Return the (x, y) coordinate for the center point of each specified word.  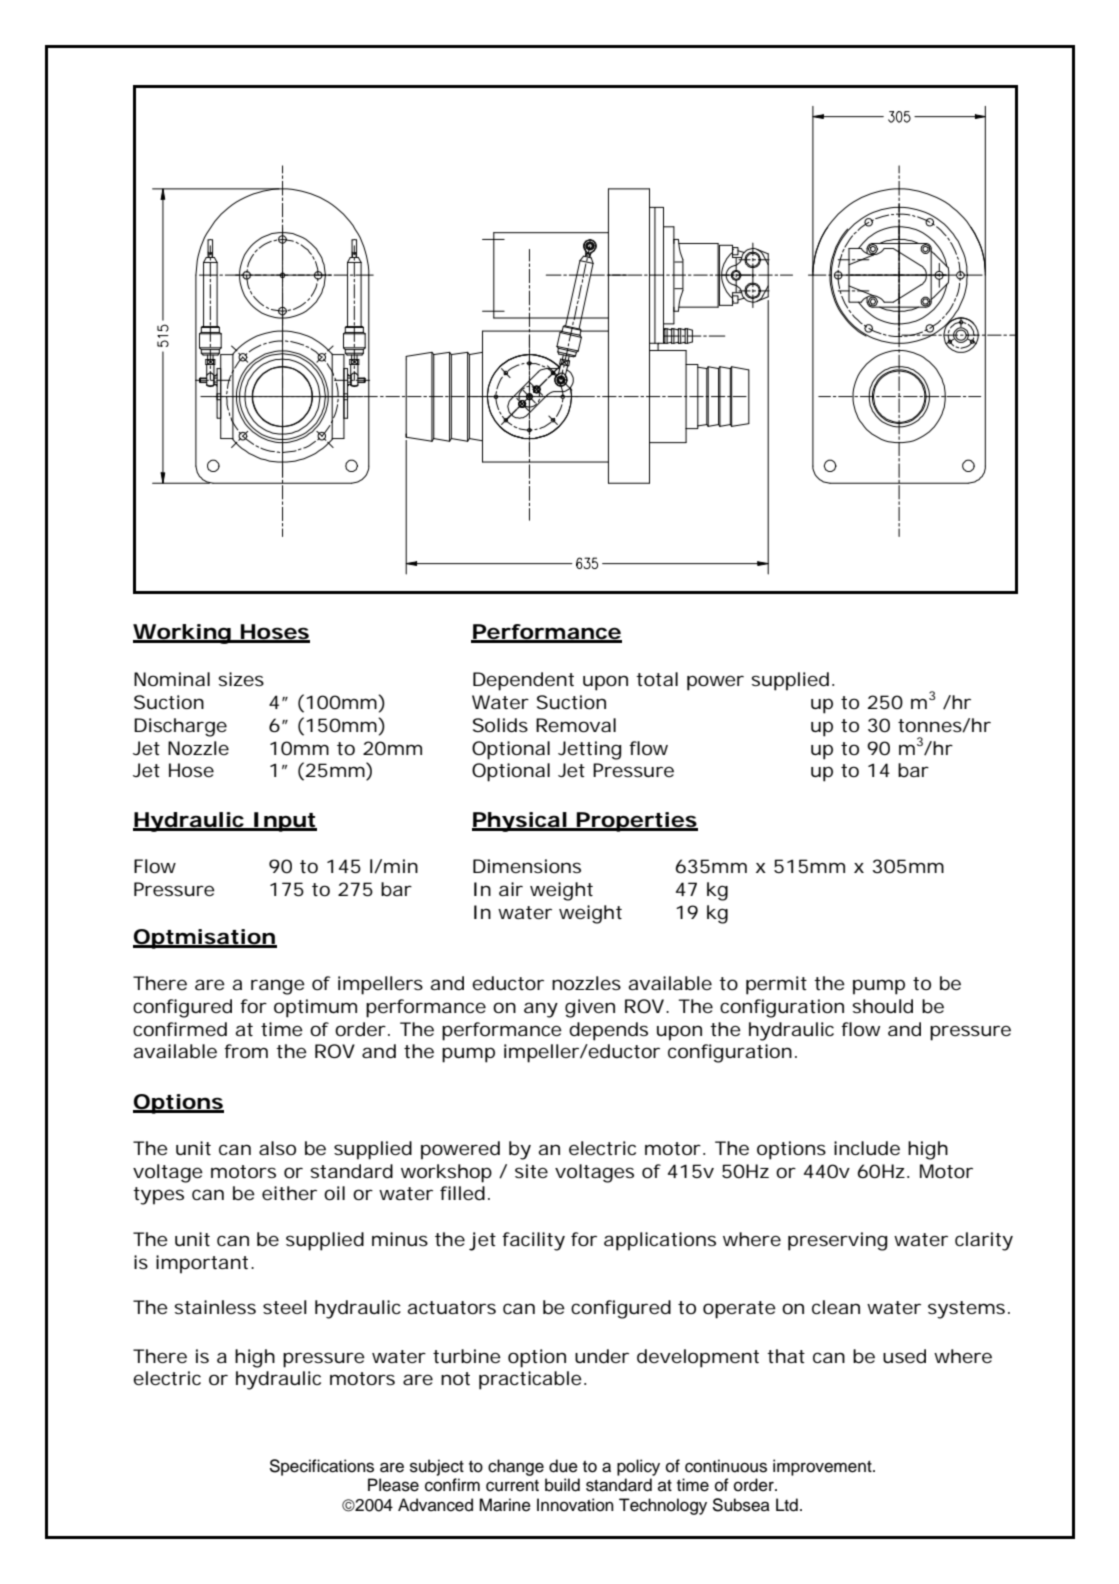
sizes (241, 679)
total (657, 679)
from (246, 1051)
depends (608, 1031)
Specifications (321, 1467)
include (867, 1148)
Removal (576, 725)
